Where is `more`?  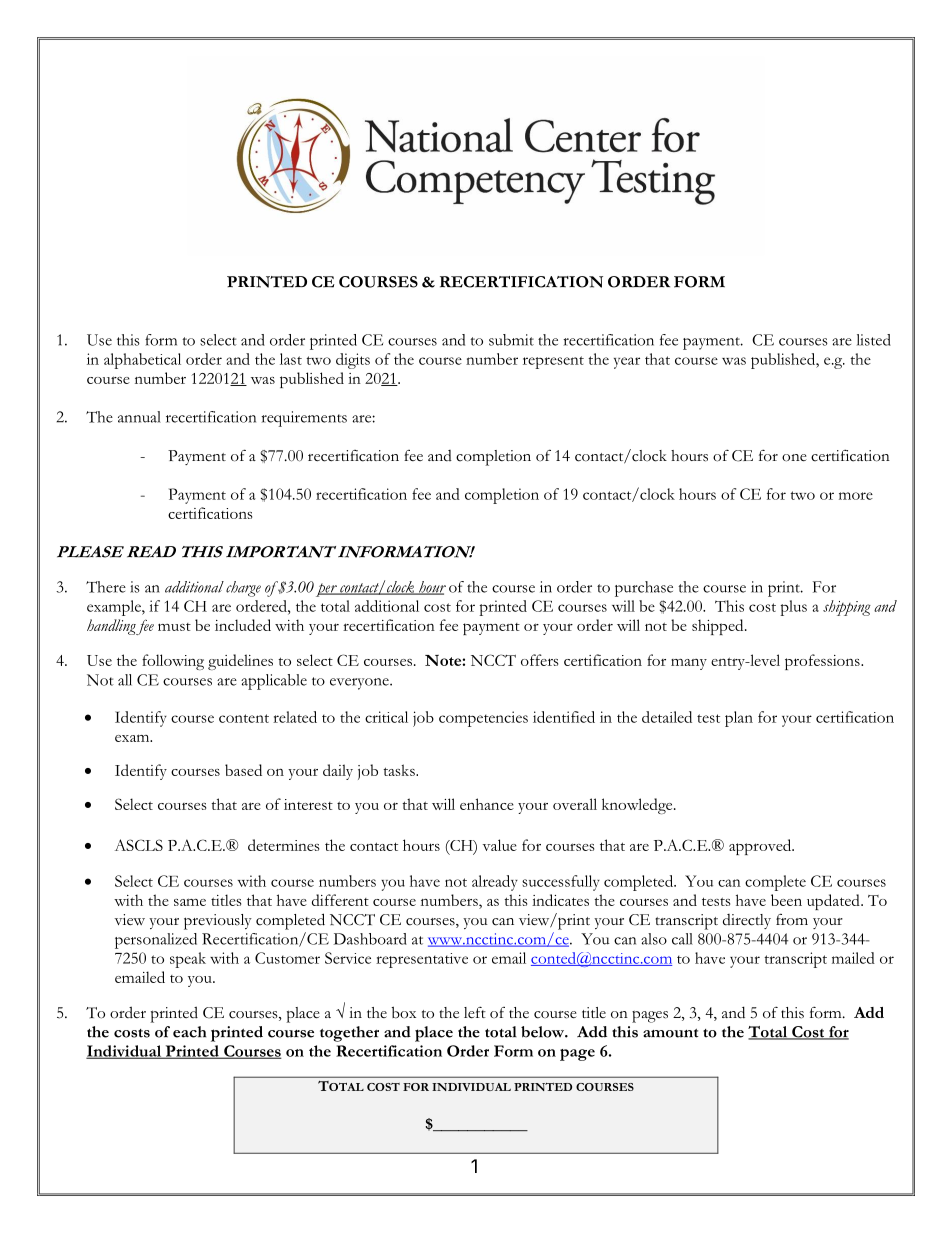 more is located at coordinates (856, 496).
